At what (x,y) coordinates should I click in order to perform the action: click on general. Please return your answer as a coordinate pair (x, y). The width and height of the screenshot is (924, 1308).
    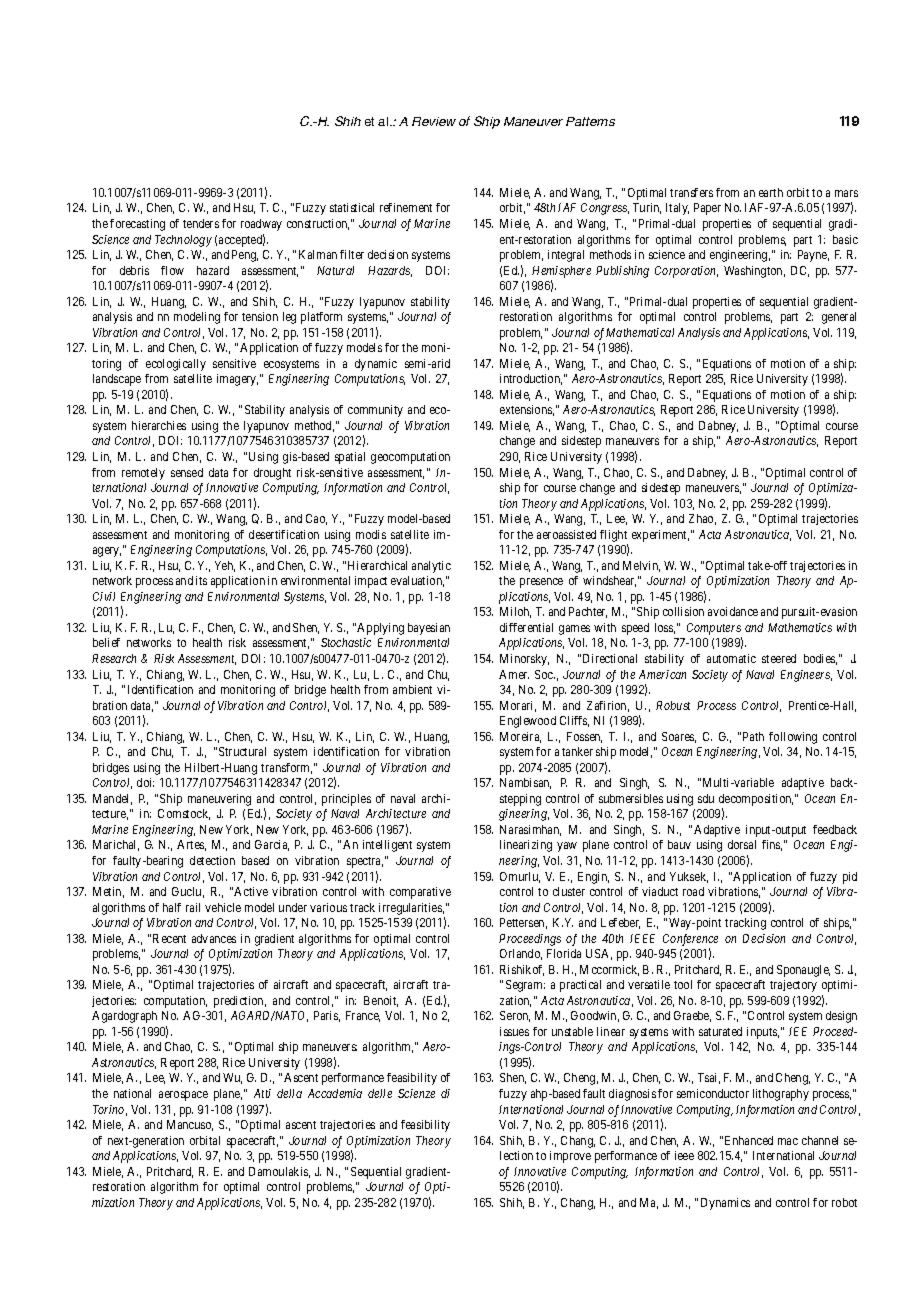
    Looking at the image, I should click on (839, 318).
